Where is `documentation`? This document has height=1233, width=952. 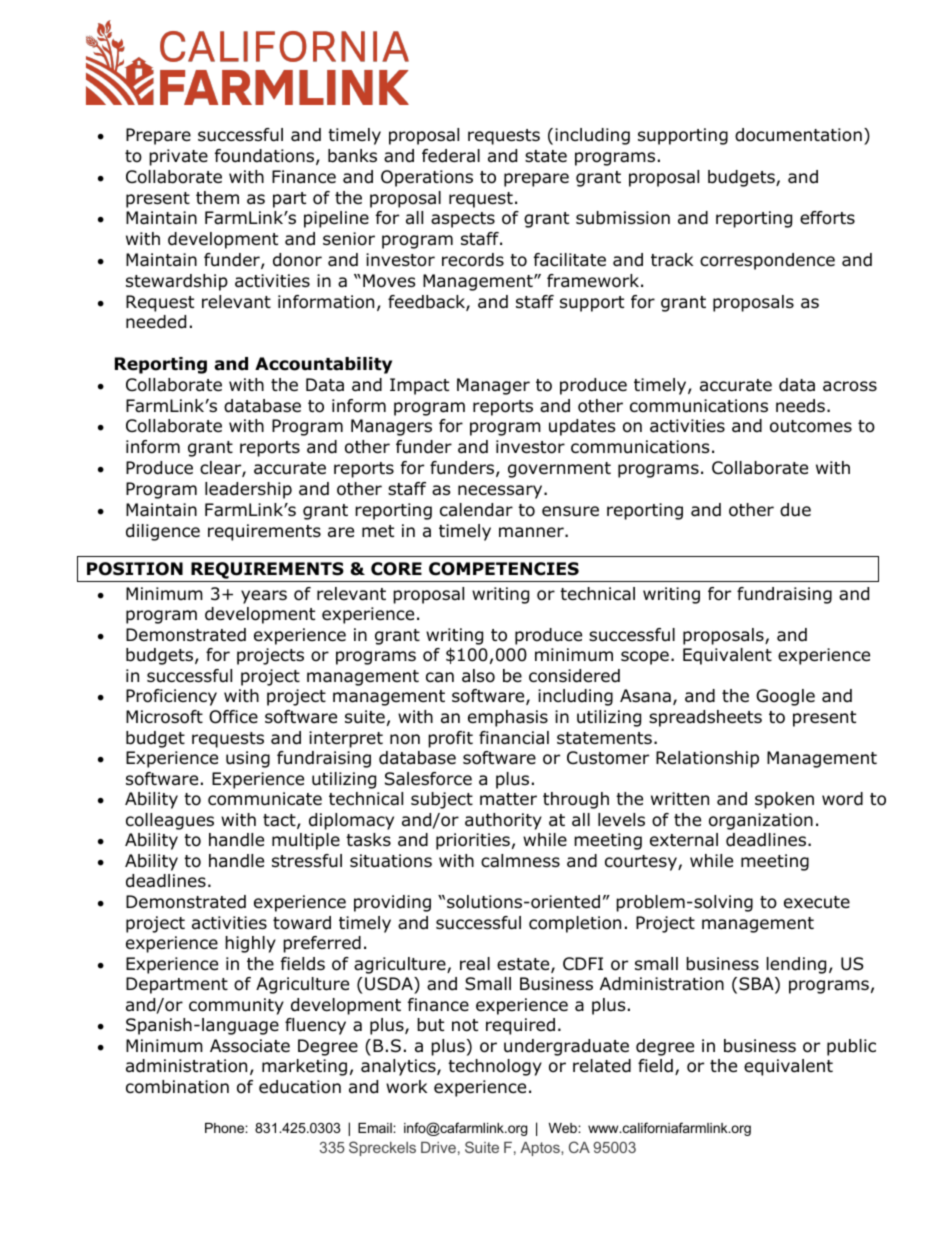
documentation is located at coordinates (798, 135).
